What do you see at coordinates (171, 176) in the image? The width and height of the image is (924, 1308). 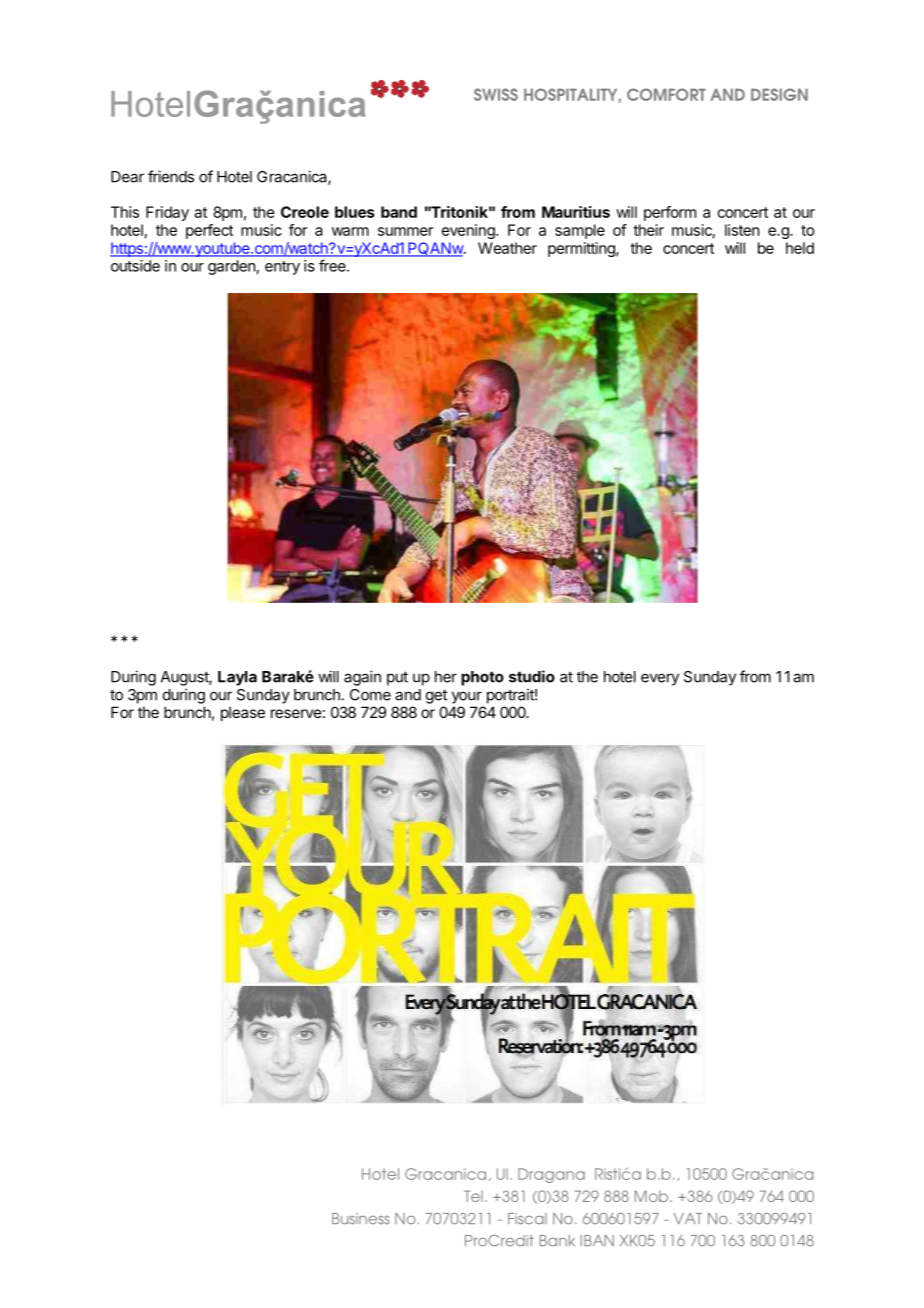 I see `friends` at bounding box center [171, 176].
